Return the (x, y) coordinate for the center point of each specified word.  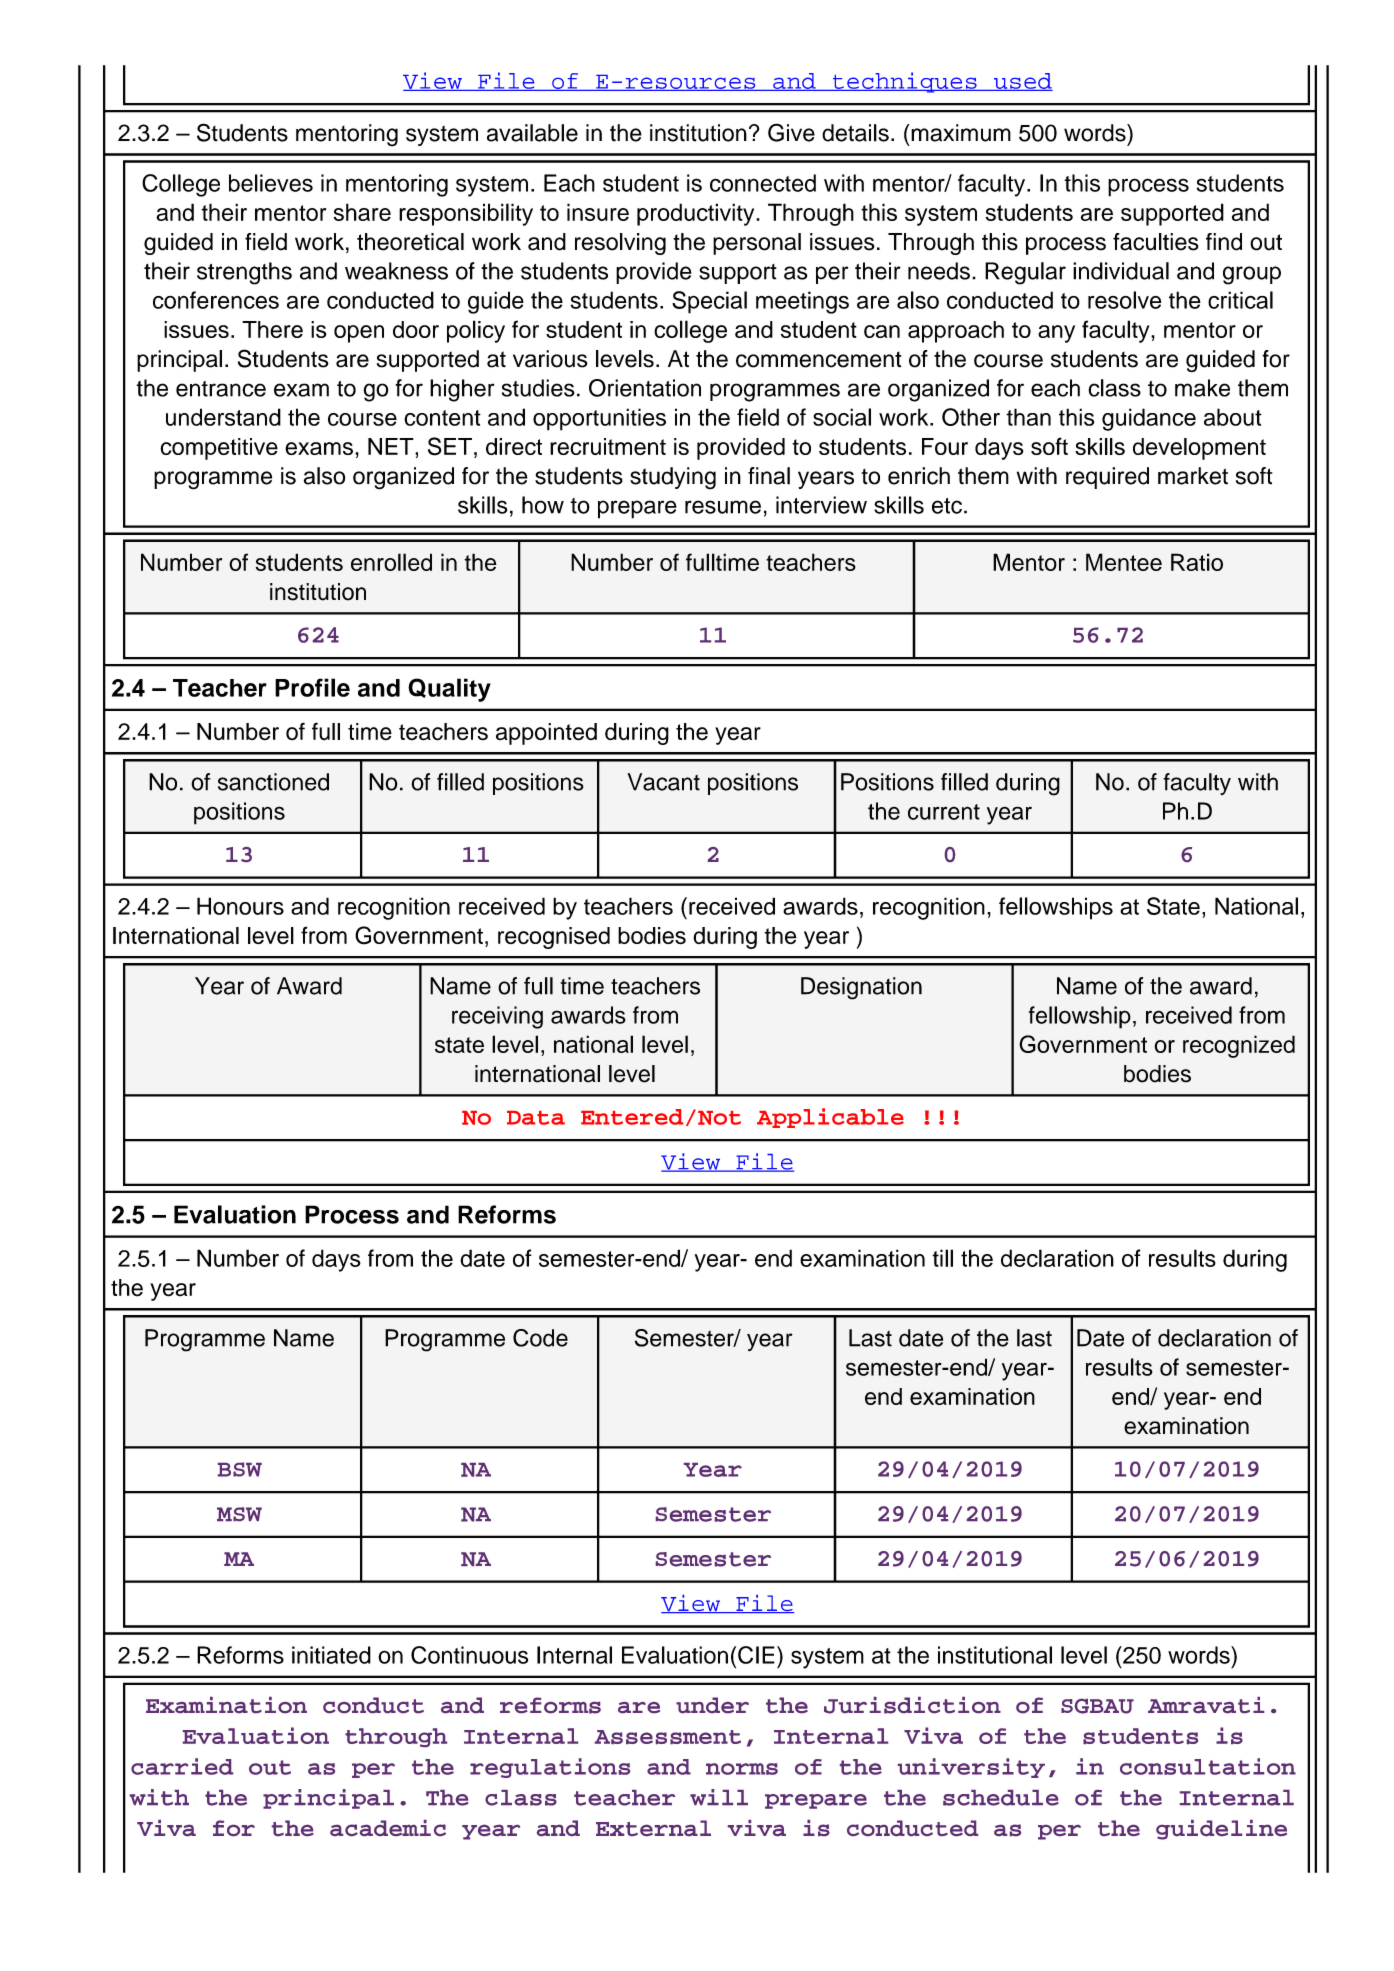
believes (271, 183)
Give (791, 132)
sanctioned (273, 782)
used (1022, 82)
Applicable (830, 1118)
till (942, 1258)
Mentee (1124, 562)
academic (388, 1828)
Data (536, 1118)
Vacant (664, 782)
